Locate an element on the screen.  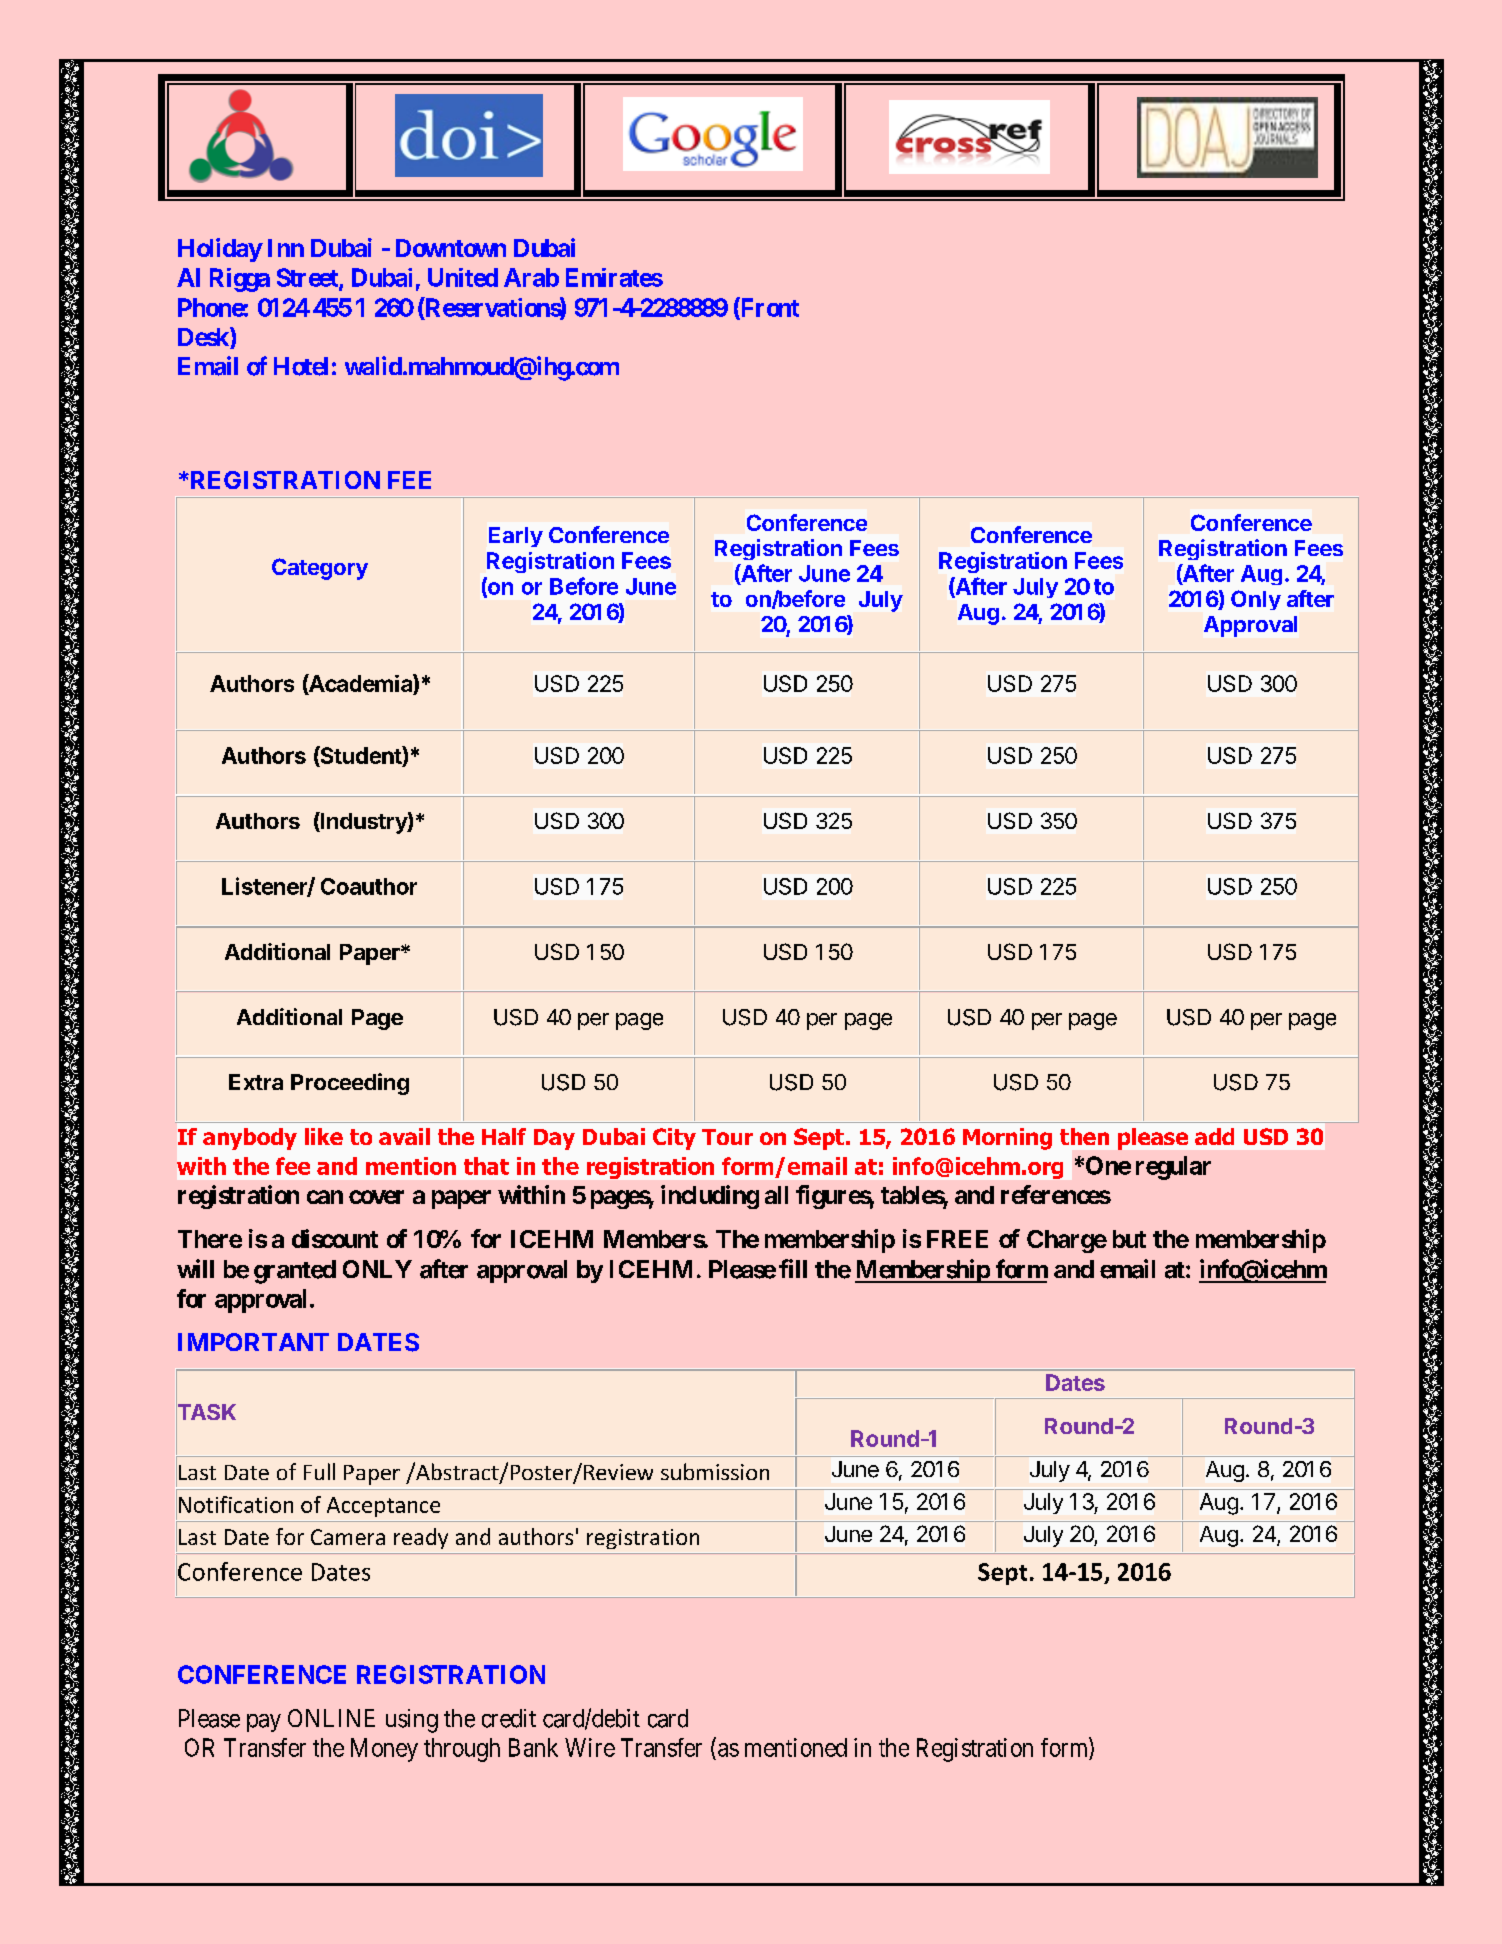
City is located at coordinates (674, 1139).
